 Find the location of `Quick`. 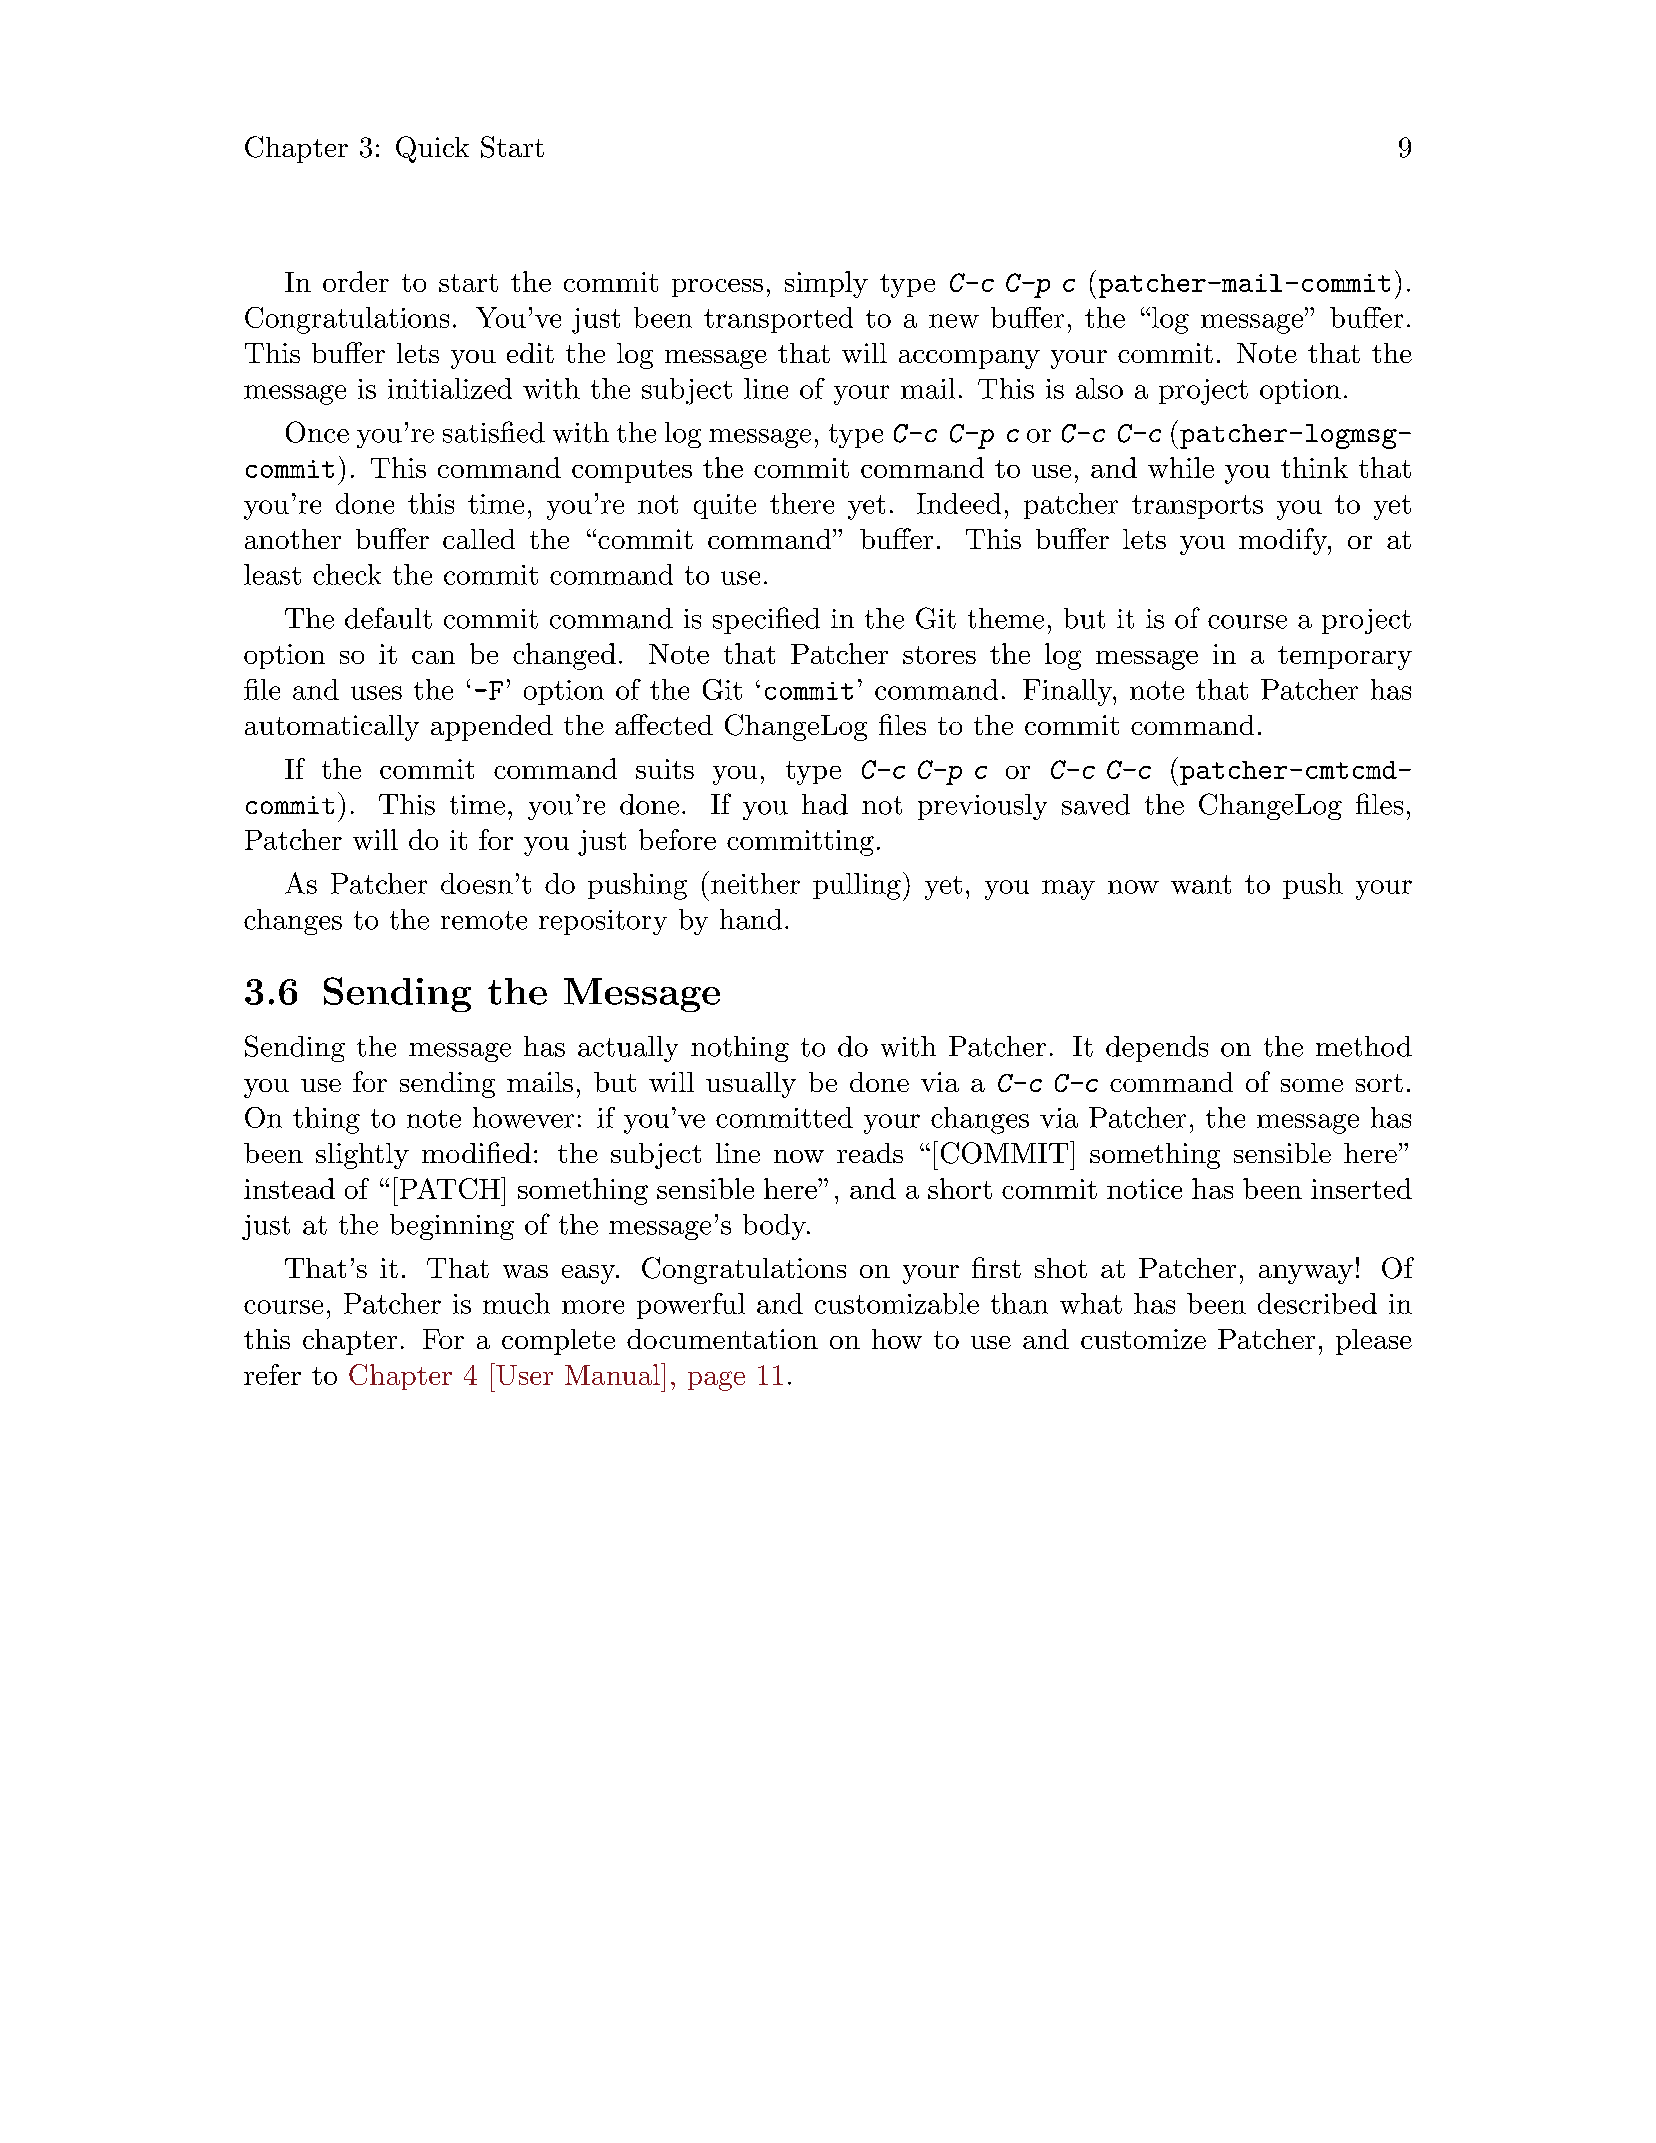

Quick is located at coordinates (432, 149).
